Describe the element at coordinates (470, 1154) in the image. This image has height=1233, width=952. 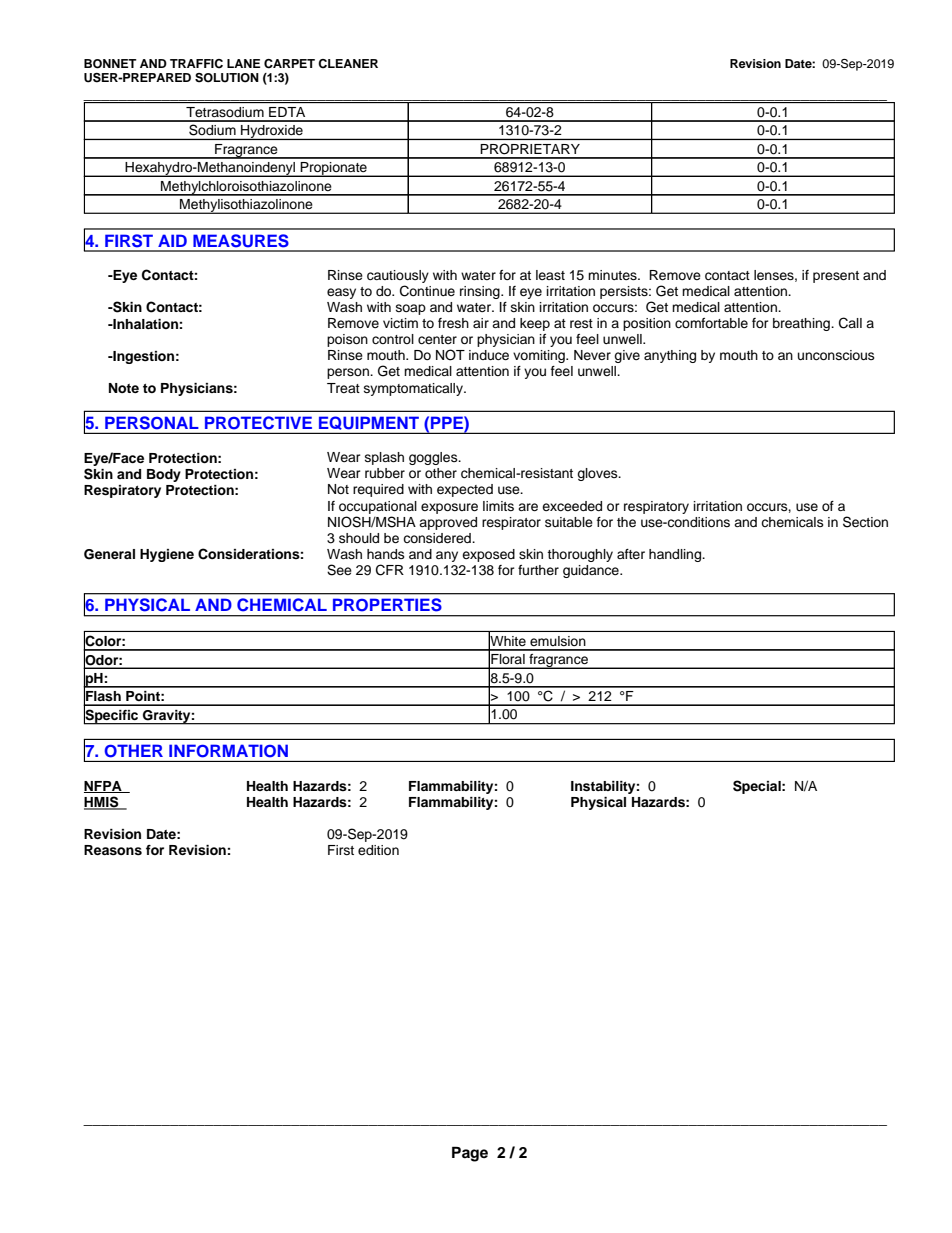
I see `Page` at that location.
